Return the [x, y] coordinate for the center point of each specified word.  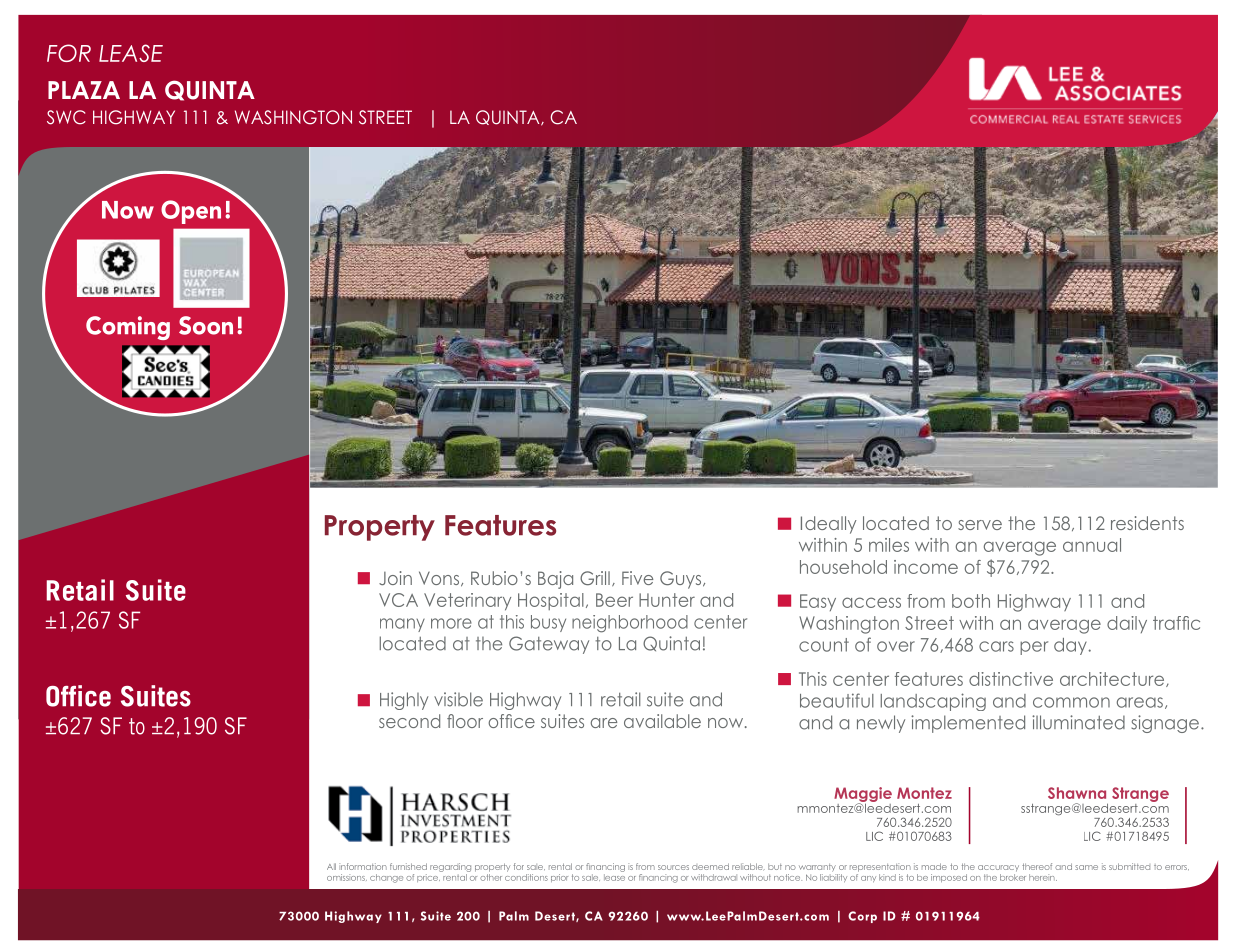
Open [191, 212]
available [662, 721]
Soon [206, 325]
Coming [128, 328]
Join [395, 578]
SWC [66, 117]
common [1071, 702]
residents [1147, 523]
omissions [347, 877]
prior [559, 878]
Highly [404, 701]
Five [637, 578]
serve [980, 525]
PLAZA [84, 90]
